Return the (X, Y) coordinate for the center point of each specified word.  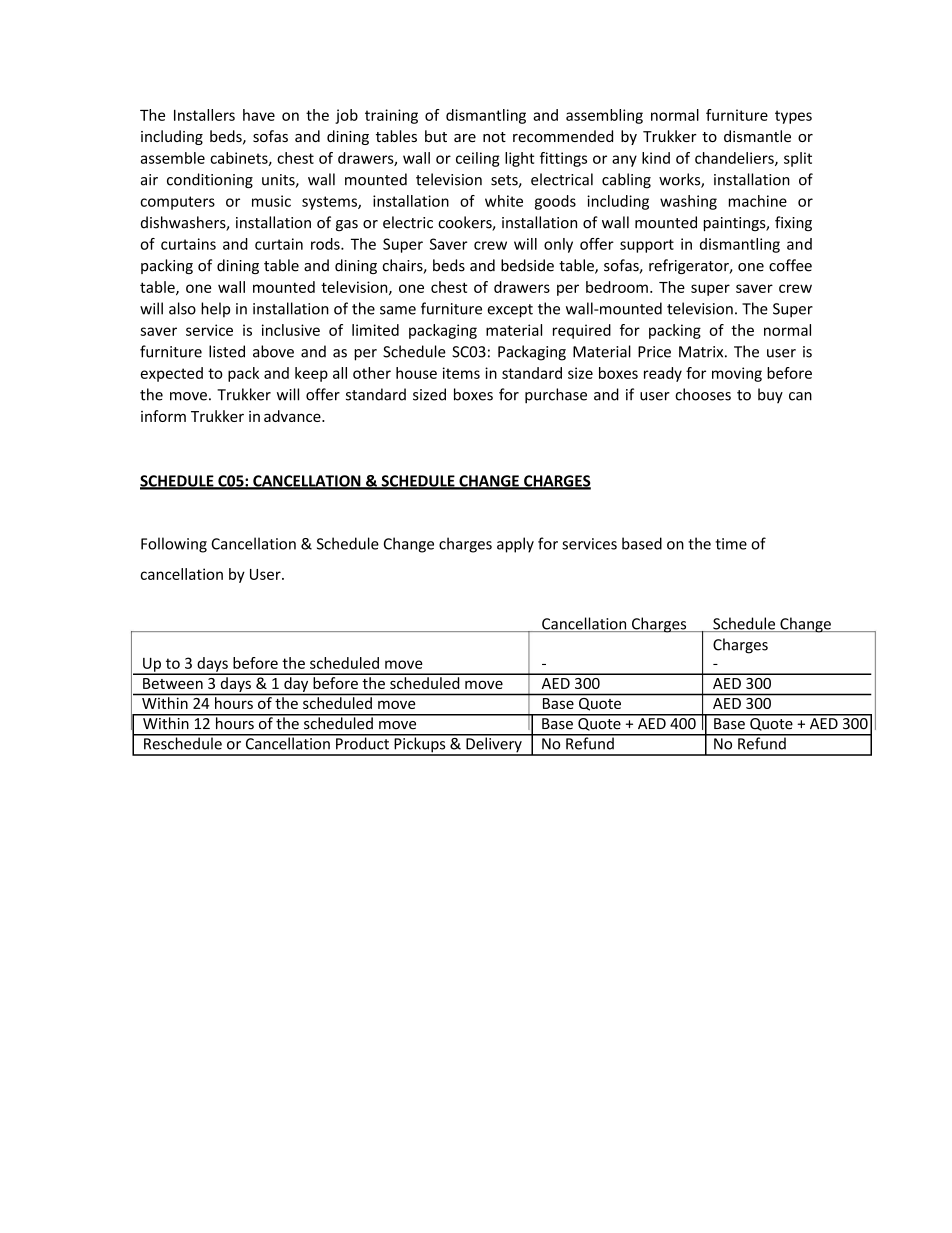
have (259, 115)
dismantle (757, 136)
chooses (703, 394)
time (731, 544)
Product (362, 742)
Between (173, 683)
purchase (556, 396)
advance (293, 416)
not (494, 137)
